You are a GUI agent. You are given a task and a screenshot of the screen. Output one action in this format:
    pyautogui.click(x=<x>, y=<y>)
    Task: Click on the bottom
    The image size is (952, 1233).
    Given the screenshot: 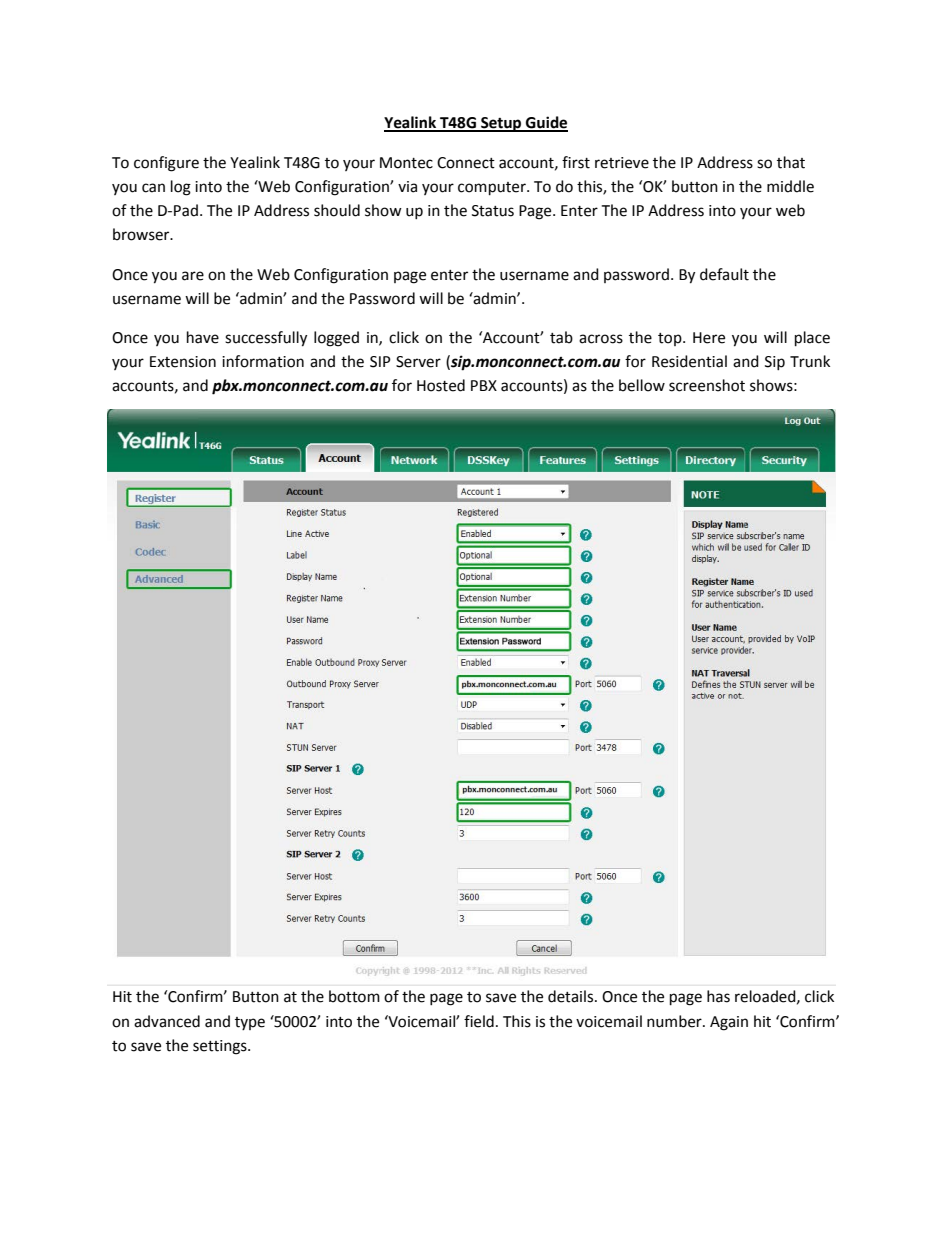 What is the action you would take?
    pyautogui.click(x=354, y=996)
